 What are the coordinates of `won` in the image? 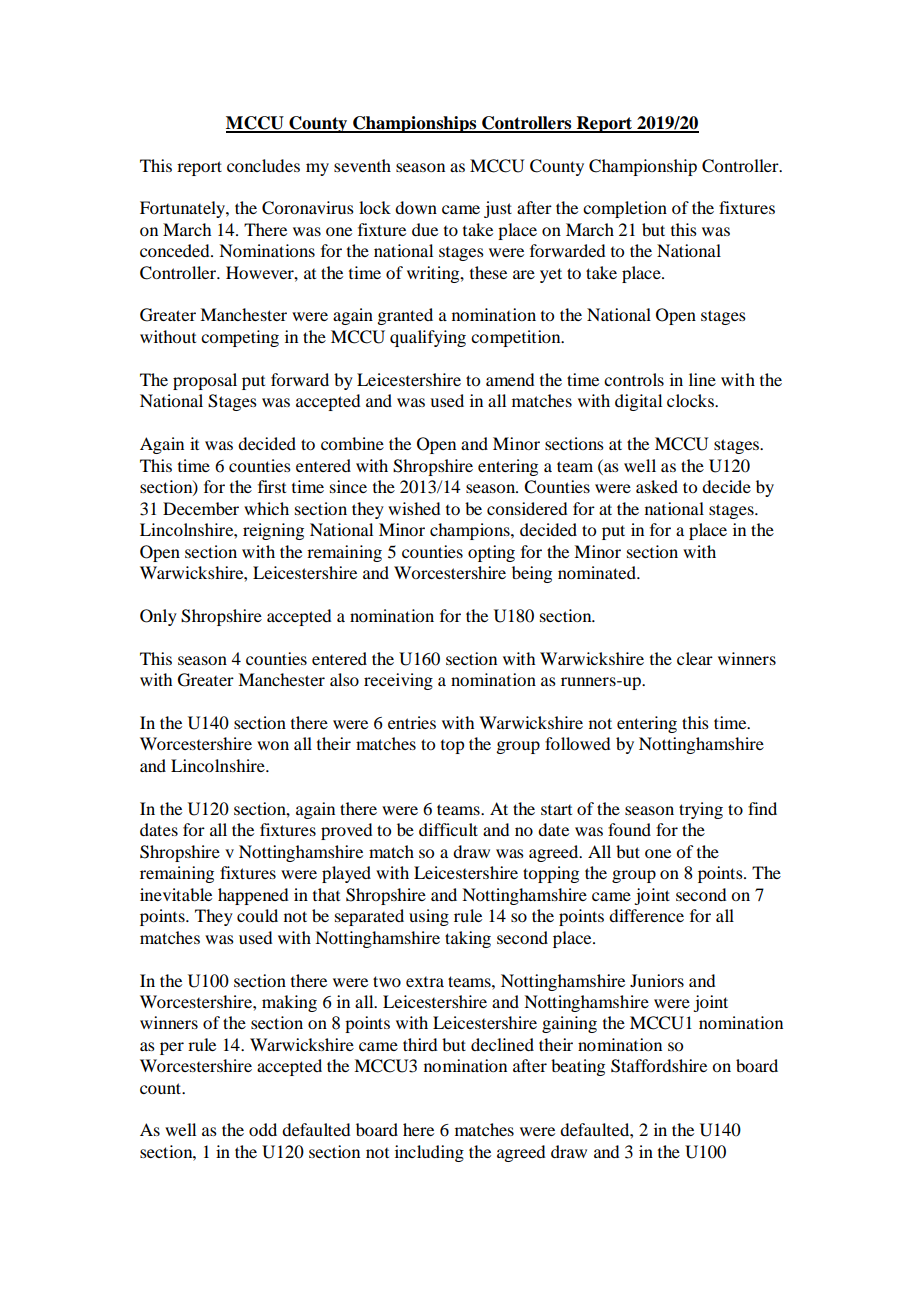 It's located at (273, 745).
